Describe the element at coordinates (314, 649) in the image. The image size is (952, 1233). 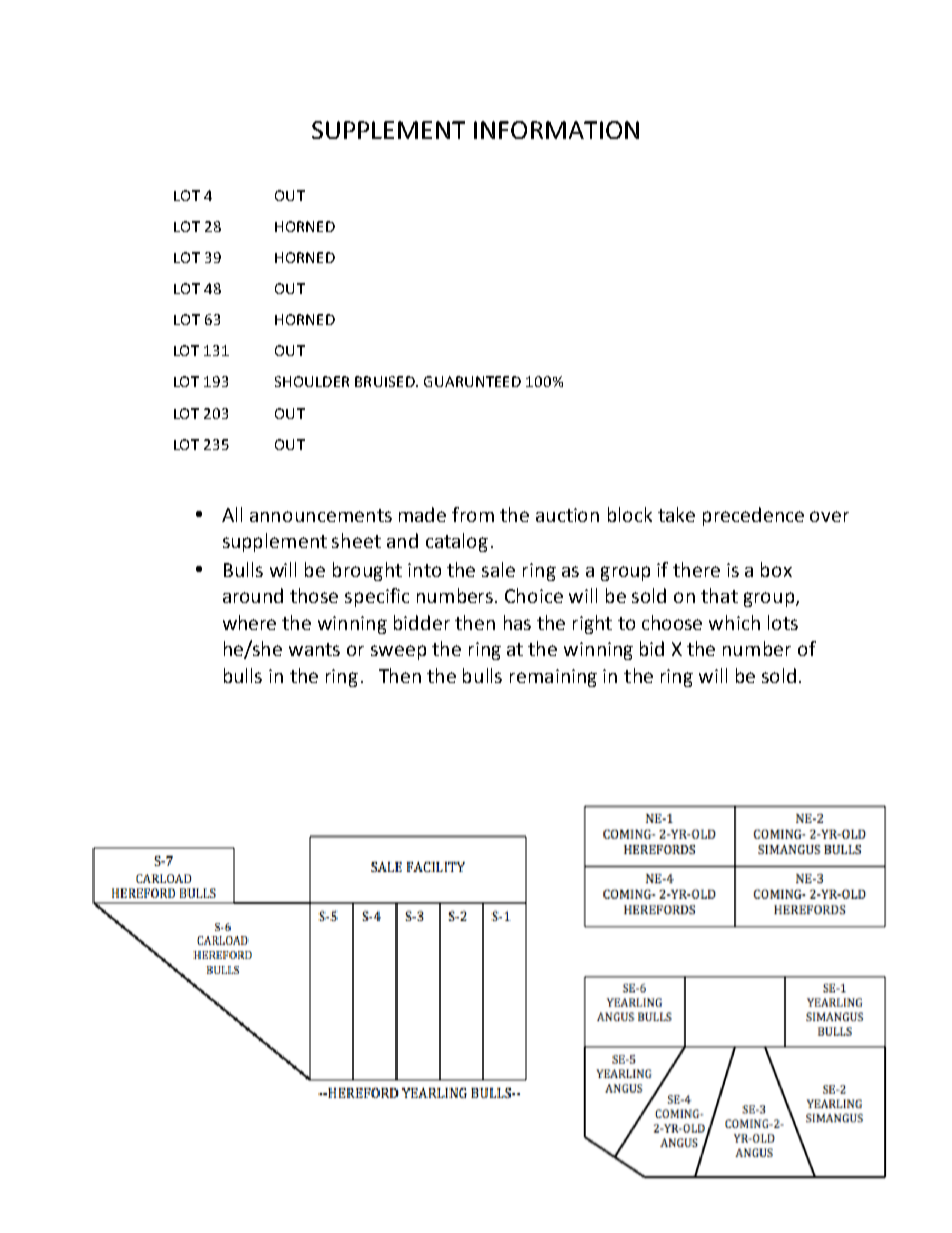
I see `wants` at that location.
